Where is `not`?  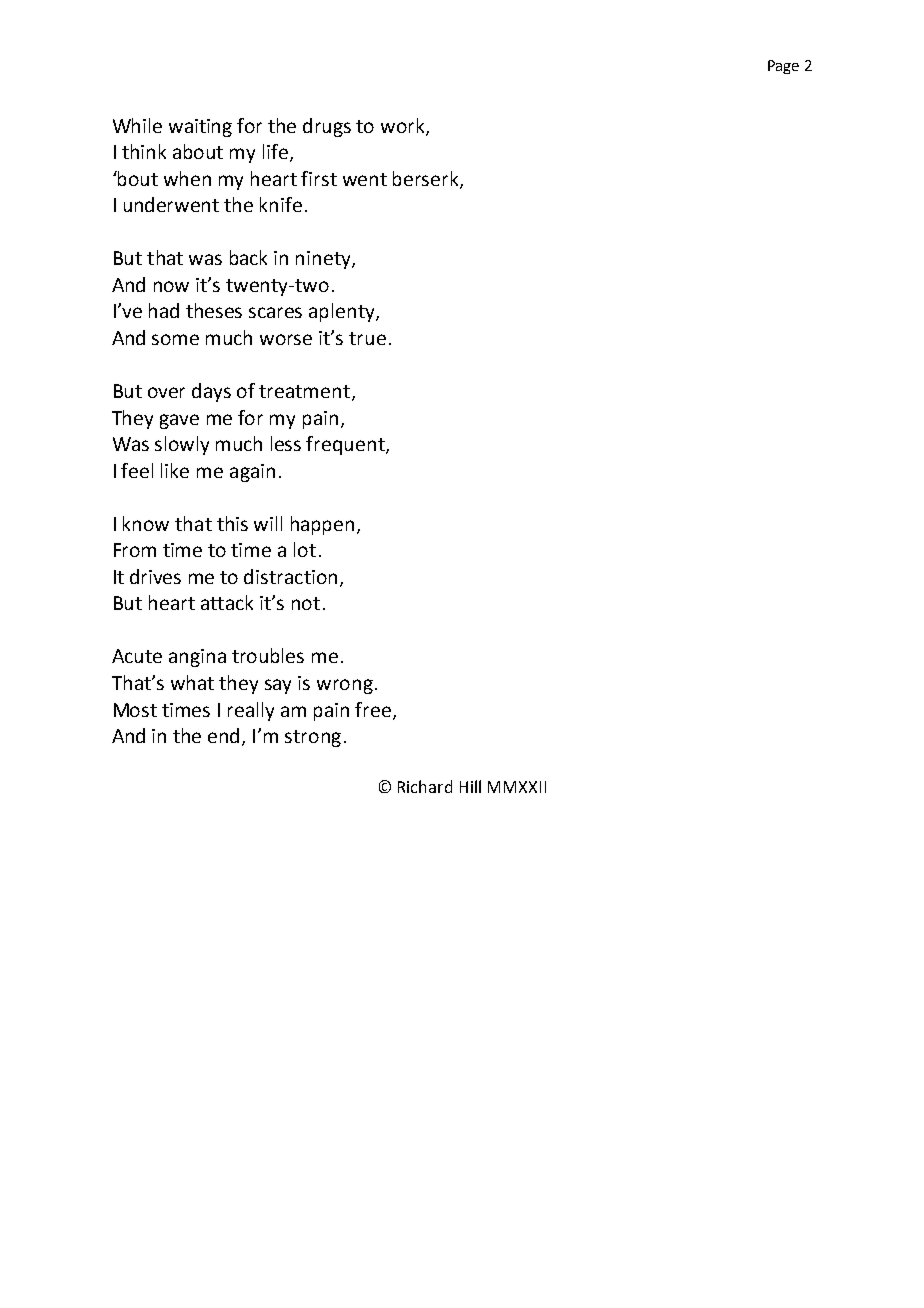
not is located at coordinates (306, 603).
